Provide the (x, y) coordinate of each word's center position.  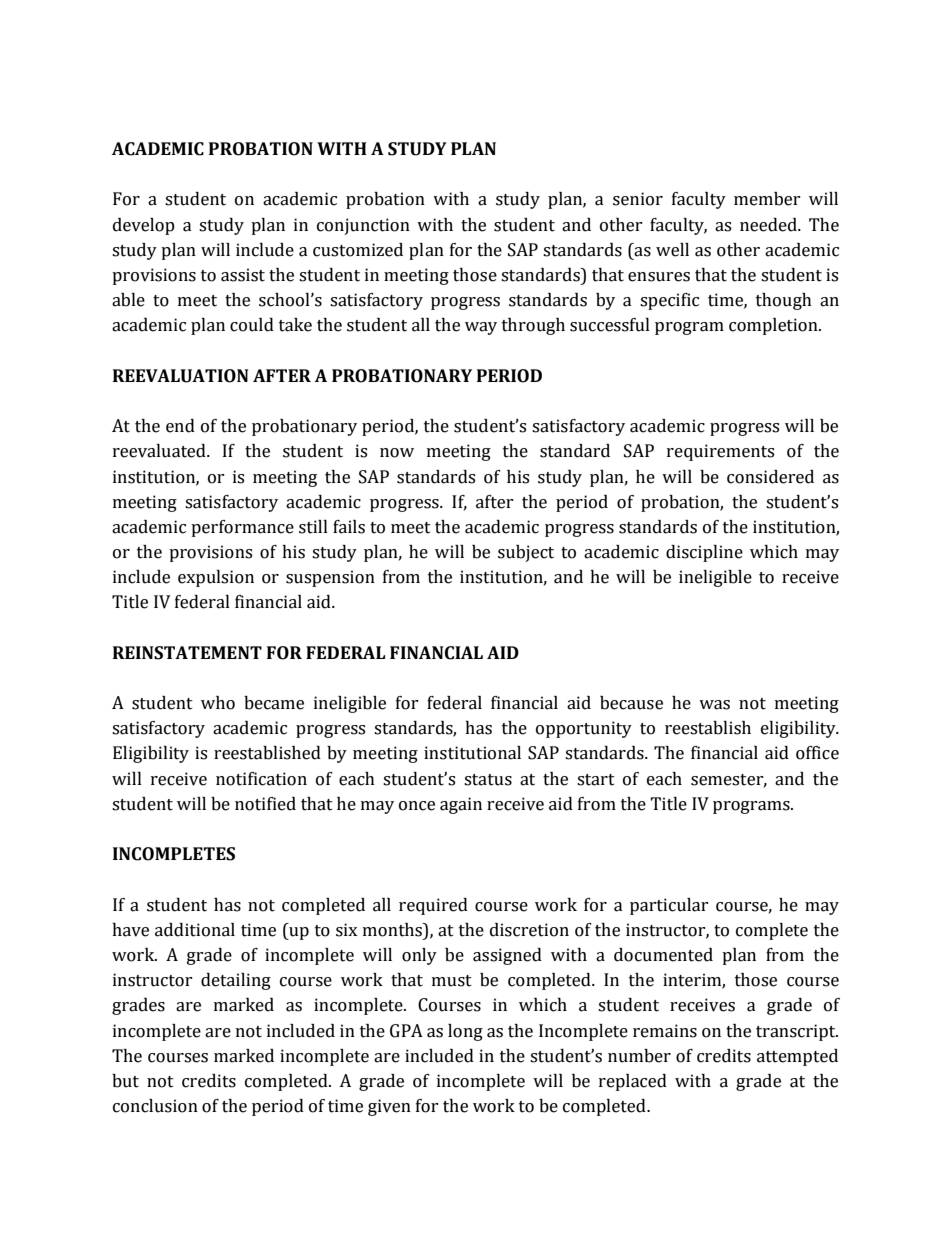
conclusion (155, 1106)
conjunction (363, 226)
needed (769, 225)
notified (265, 804)
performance (242, 528)
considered (770, 477)
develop (144, 226)
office (817, 753)
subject (526, 553)
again (461, 805)
